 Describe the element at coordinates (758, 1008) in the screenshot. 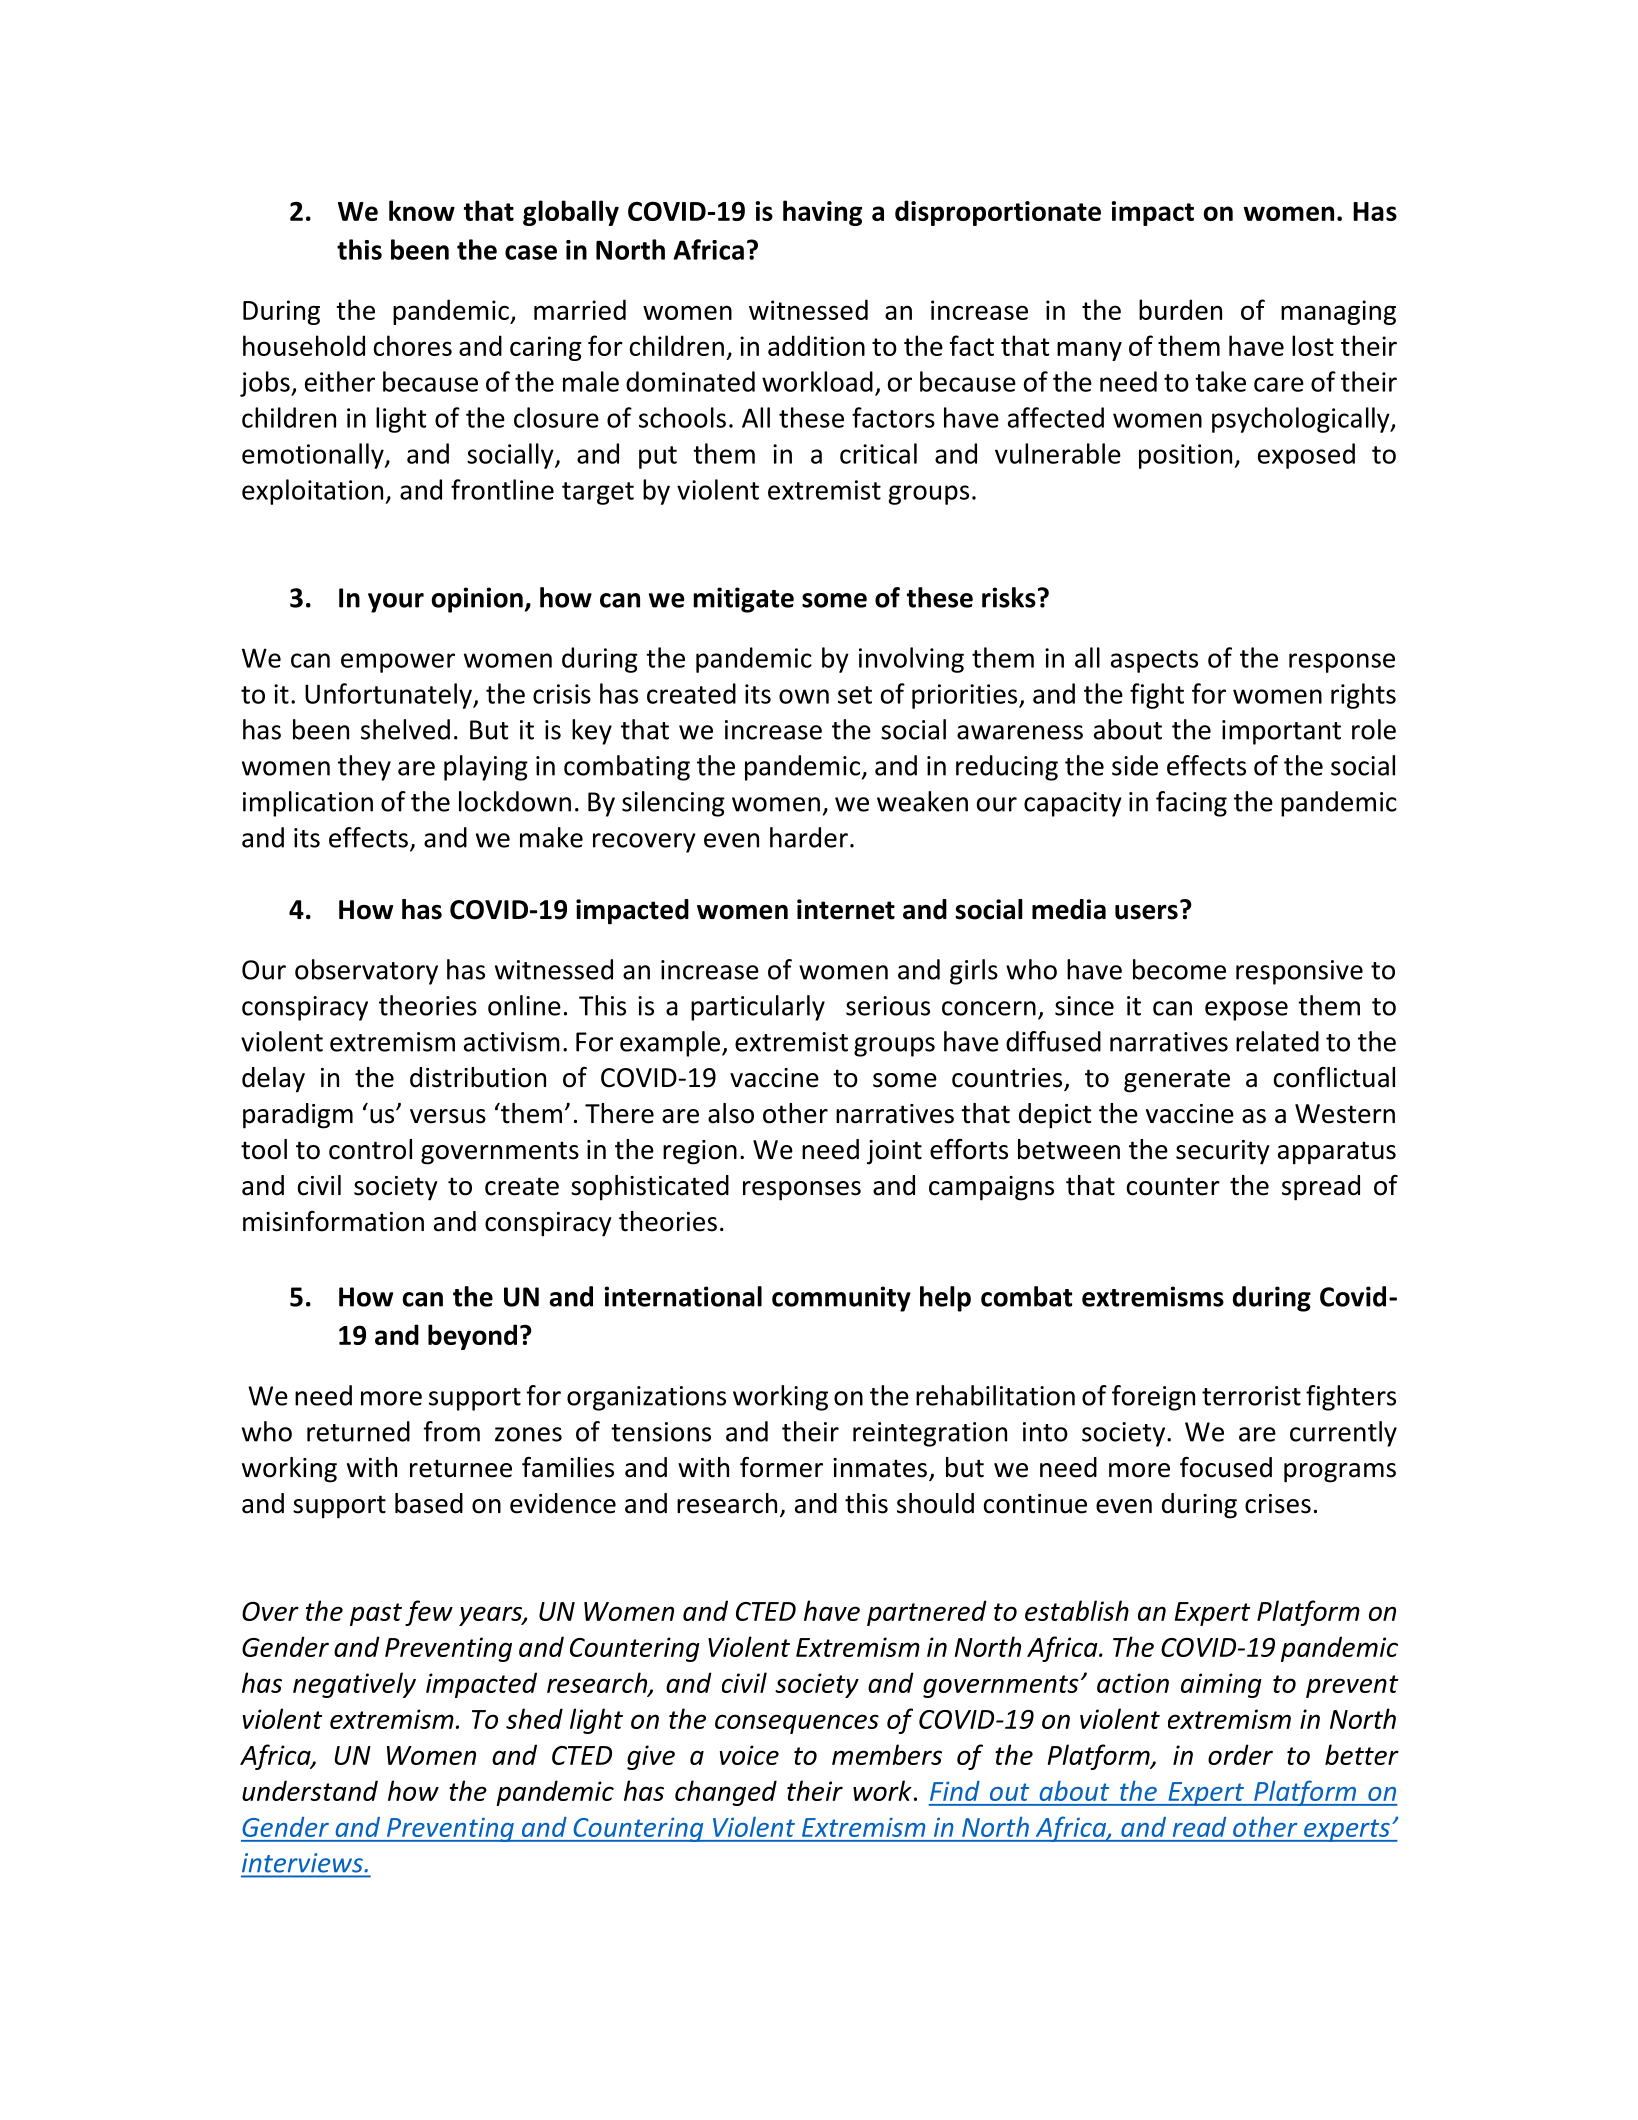

I see `particularly` at that location.
